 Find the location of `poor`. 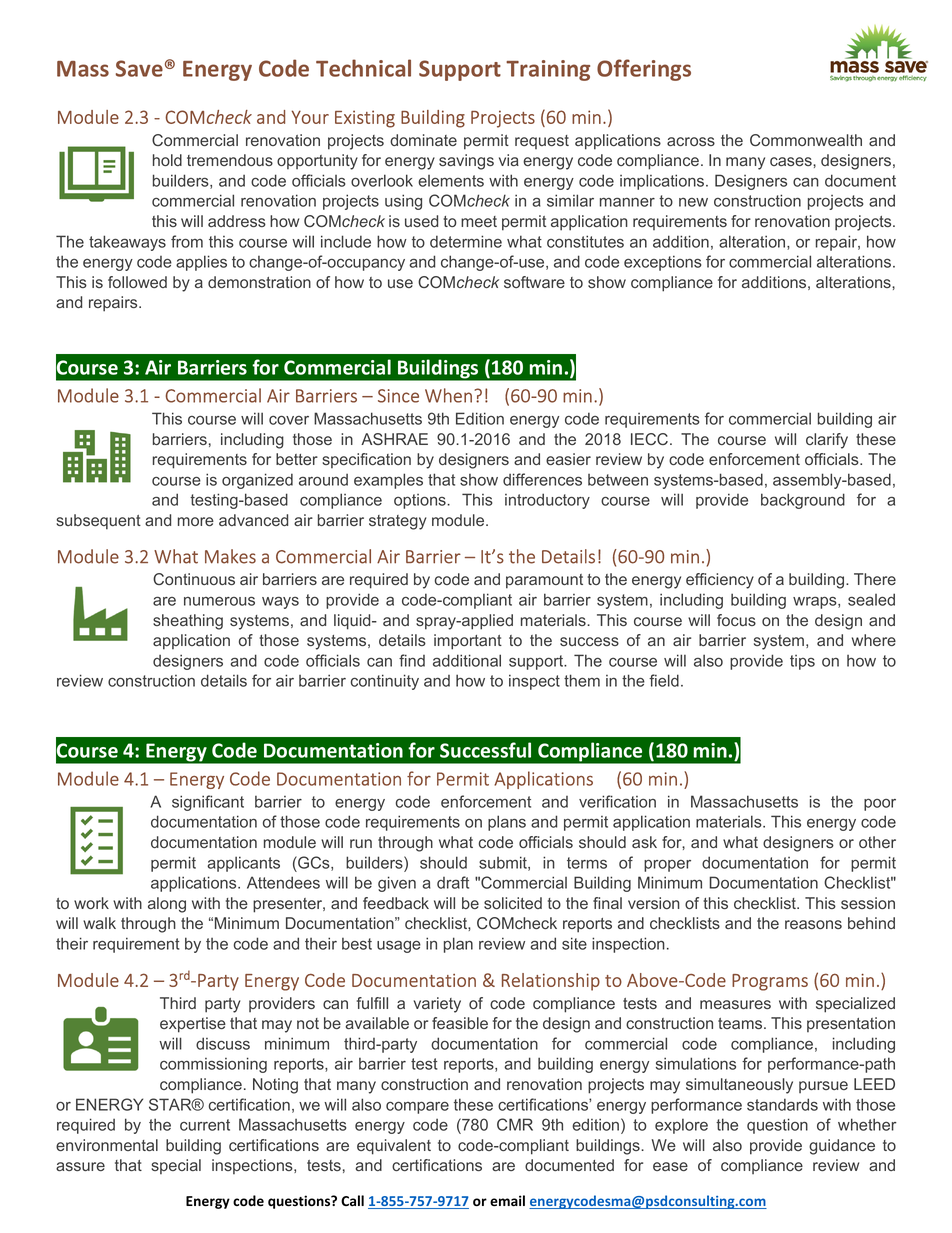

poor is located at coordinates (880, 804).
